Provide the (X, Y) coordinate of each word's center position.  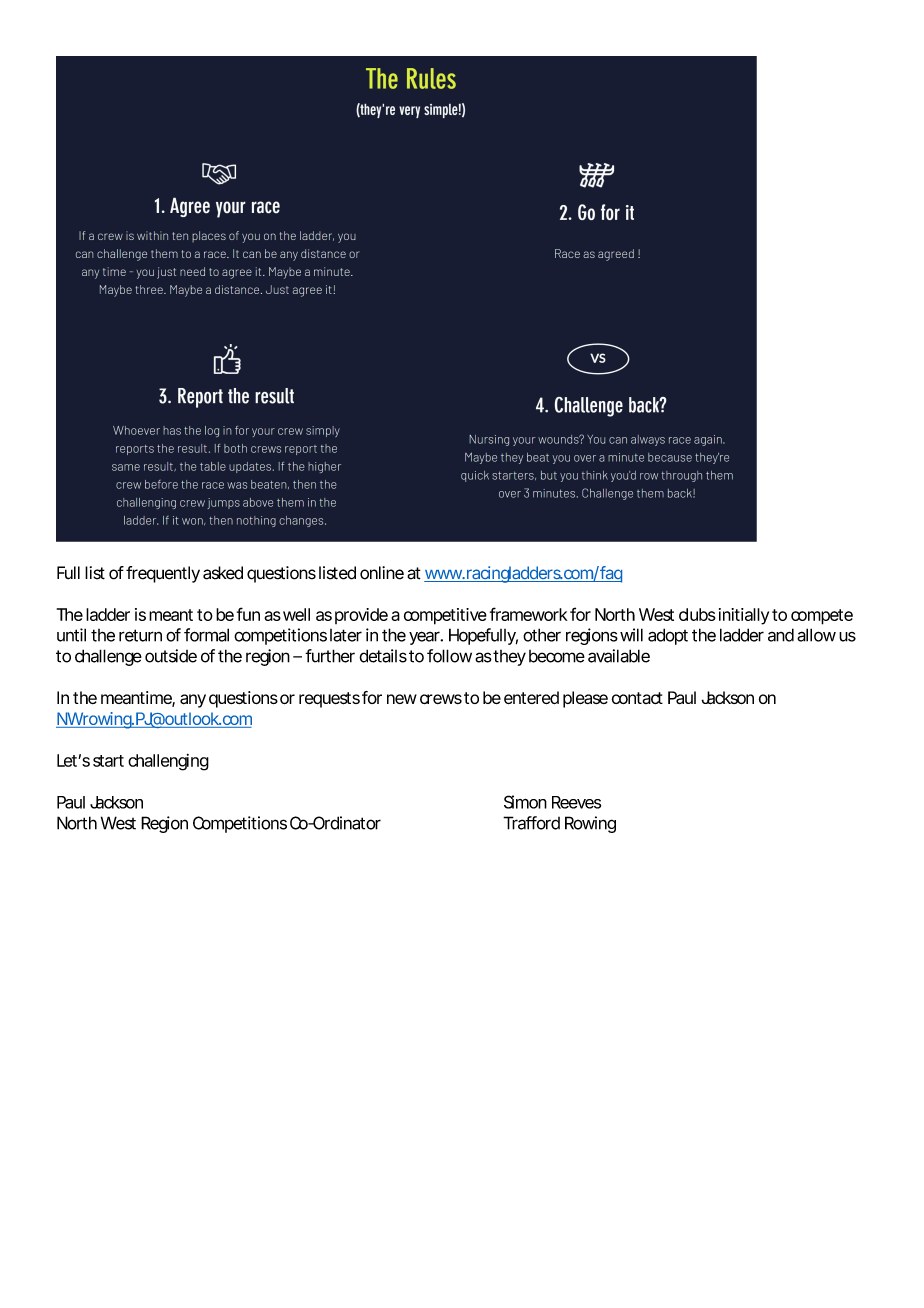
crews (441, 699)
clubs (697, 614)
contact (637, 698)
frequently (163, 574)
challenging (168, 762)
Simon (525, 802)
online (382, 573)
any (193, 701)
